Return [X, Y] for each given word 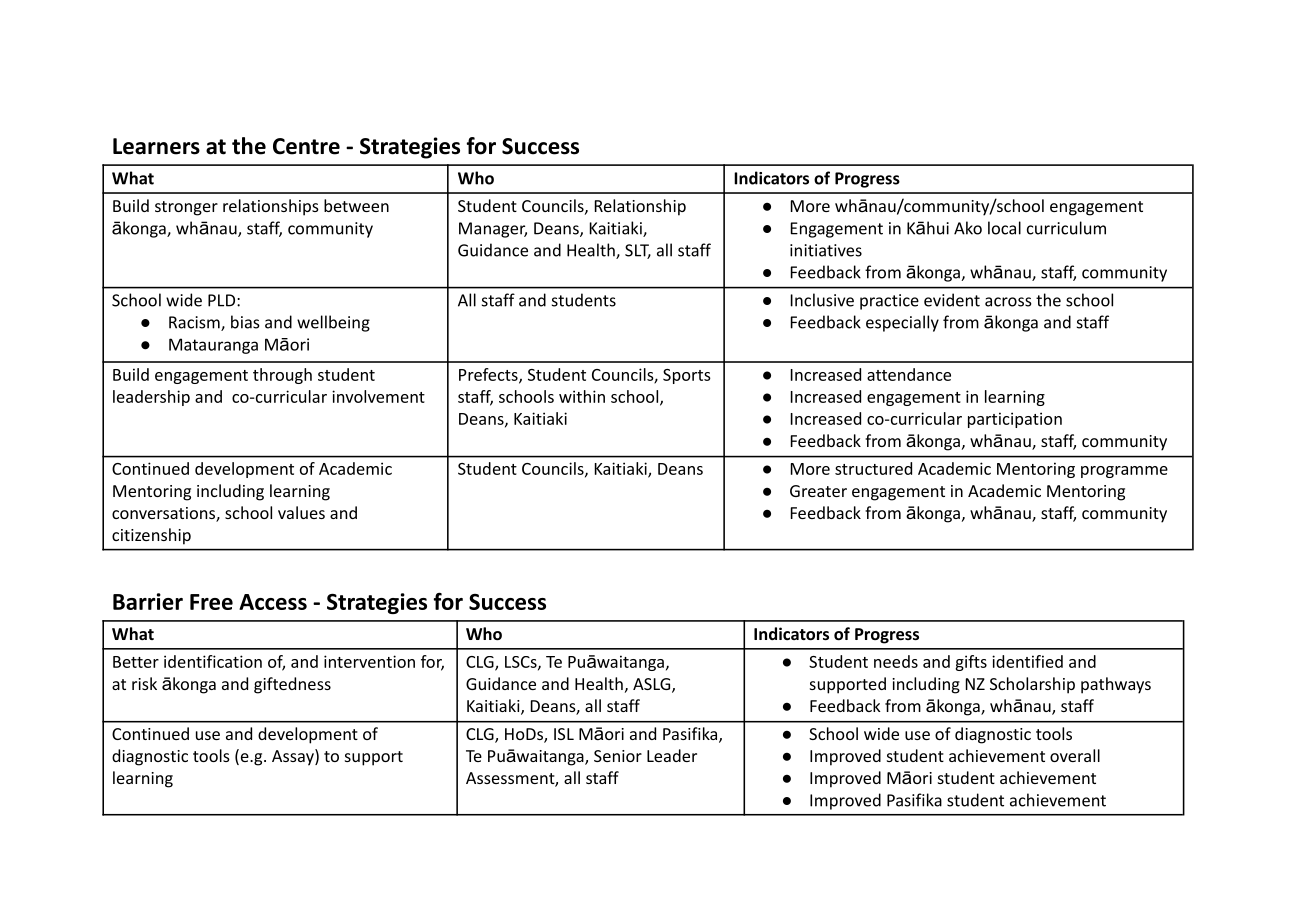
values [301, 512]
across [1008, 302]
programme [1124, 472]
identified [1027, 661]
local [1004, 228]
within [582, 396]
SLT [638, 251]
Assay [294, 757]
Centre [306, 146]
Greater [818, 491]
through [282, 376]
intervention [369, 661]
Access [273, 602]
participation [1015, 420]
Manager [493, 230]
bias [245, 322]
